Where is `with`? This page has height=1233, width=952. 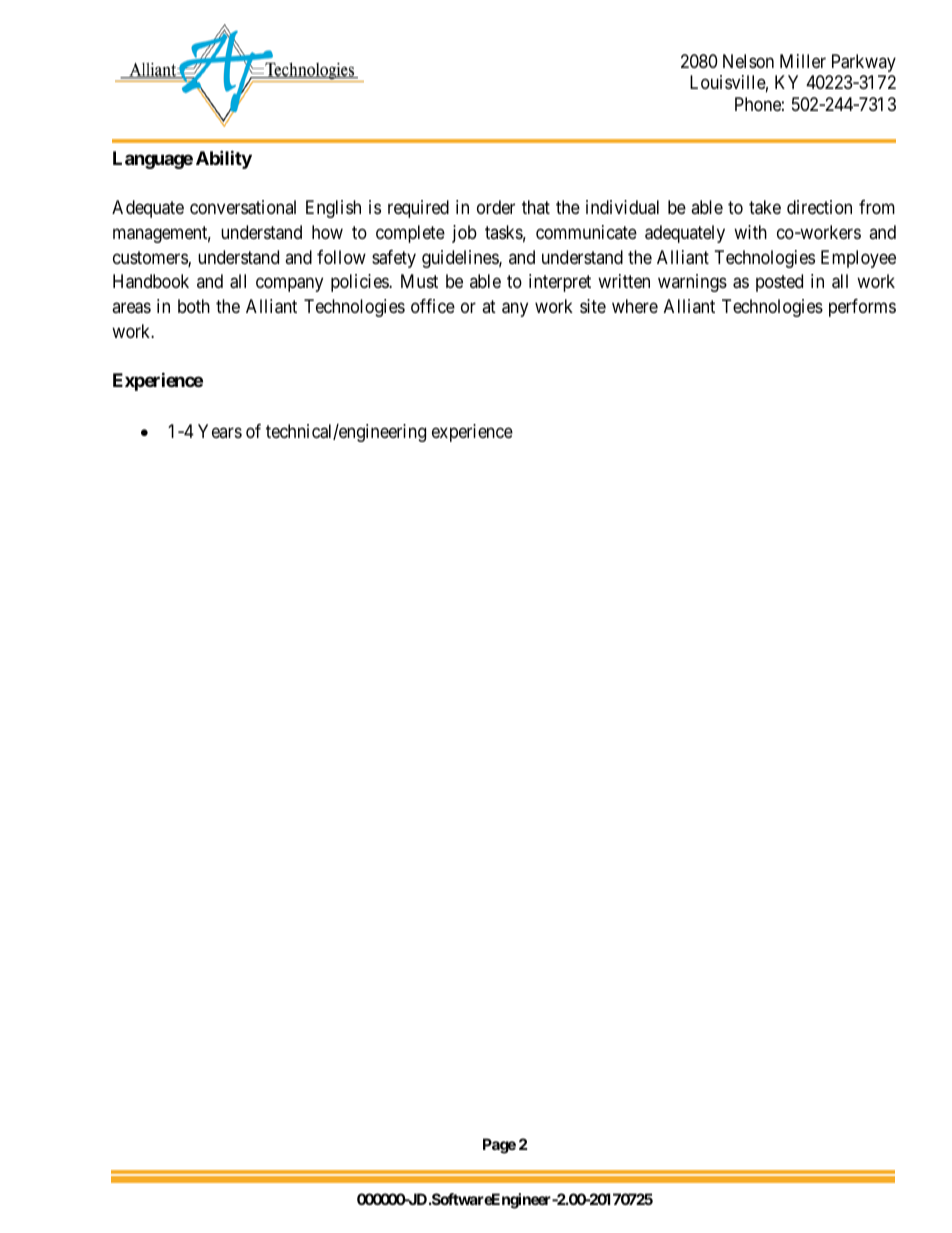
with is located at coordinates (750, 232).
